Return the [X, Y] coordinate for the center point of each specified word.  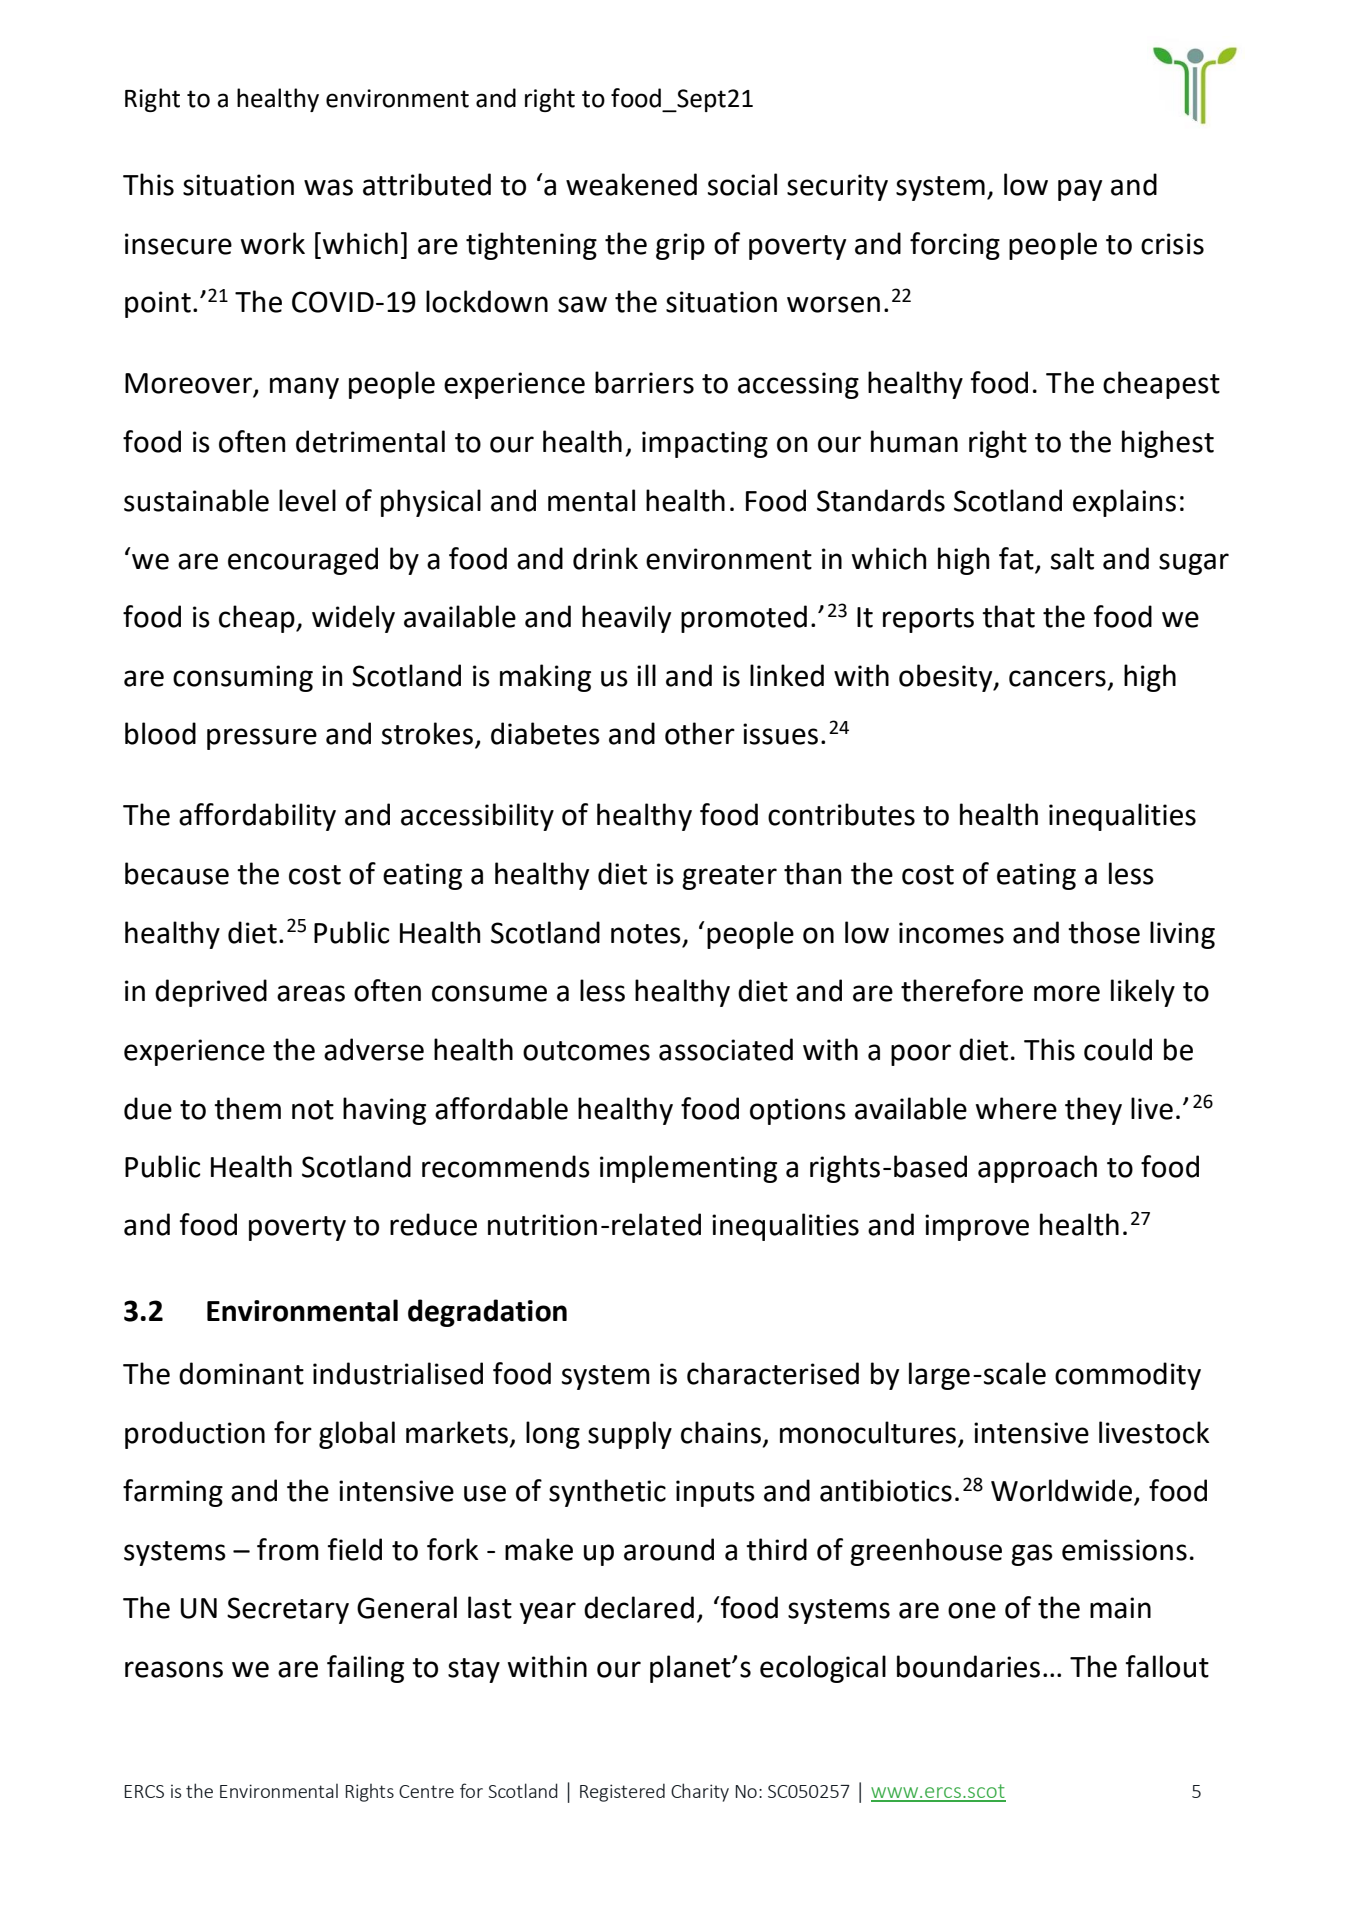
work [273, 243]
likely [1143, 993]
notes [646, 934]
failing [365, 1669]
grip [680, 246]
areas [311, 993]
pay [1080, 190]
